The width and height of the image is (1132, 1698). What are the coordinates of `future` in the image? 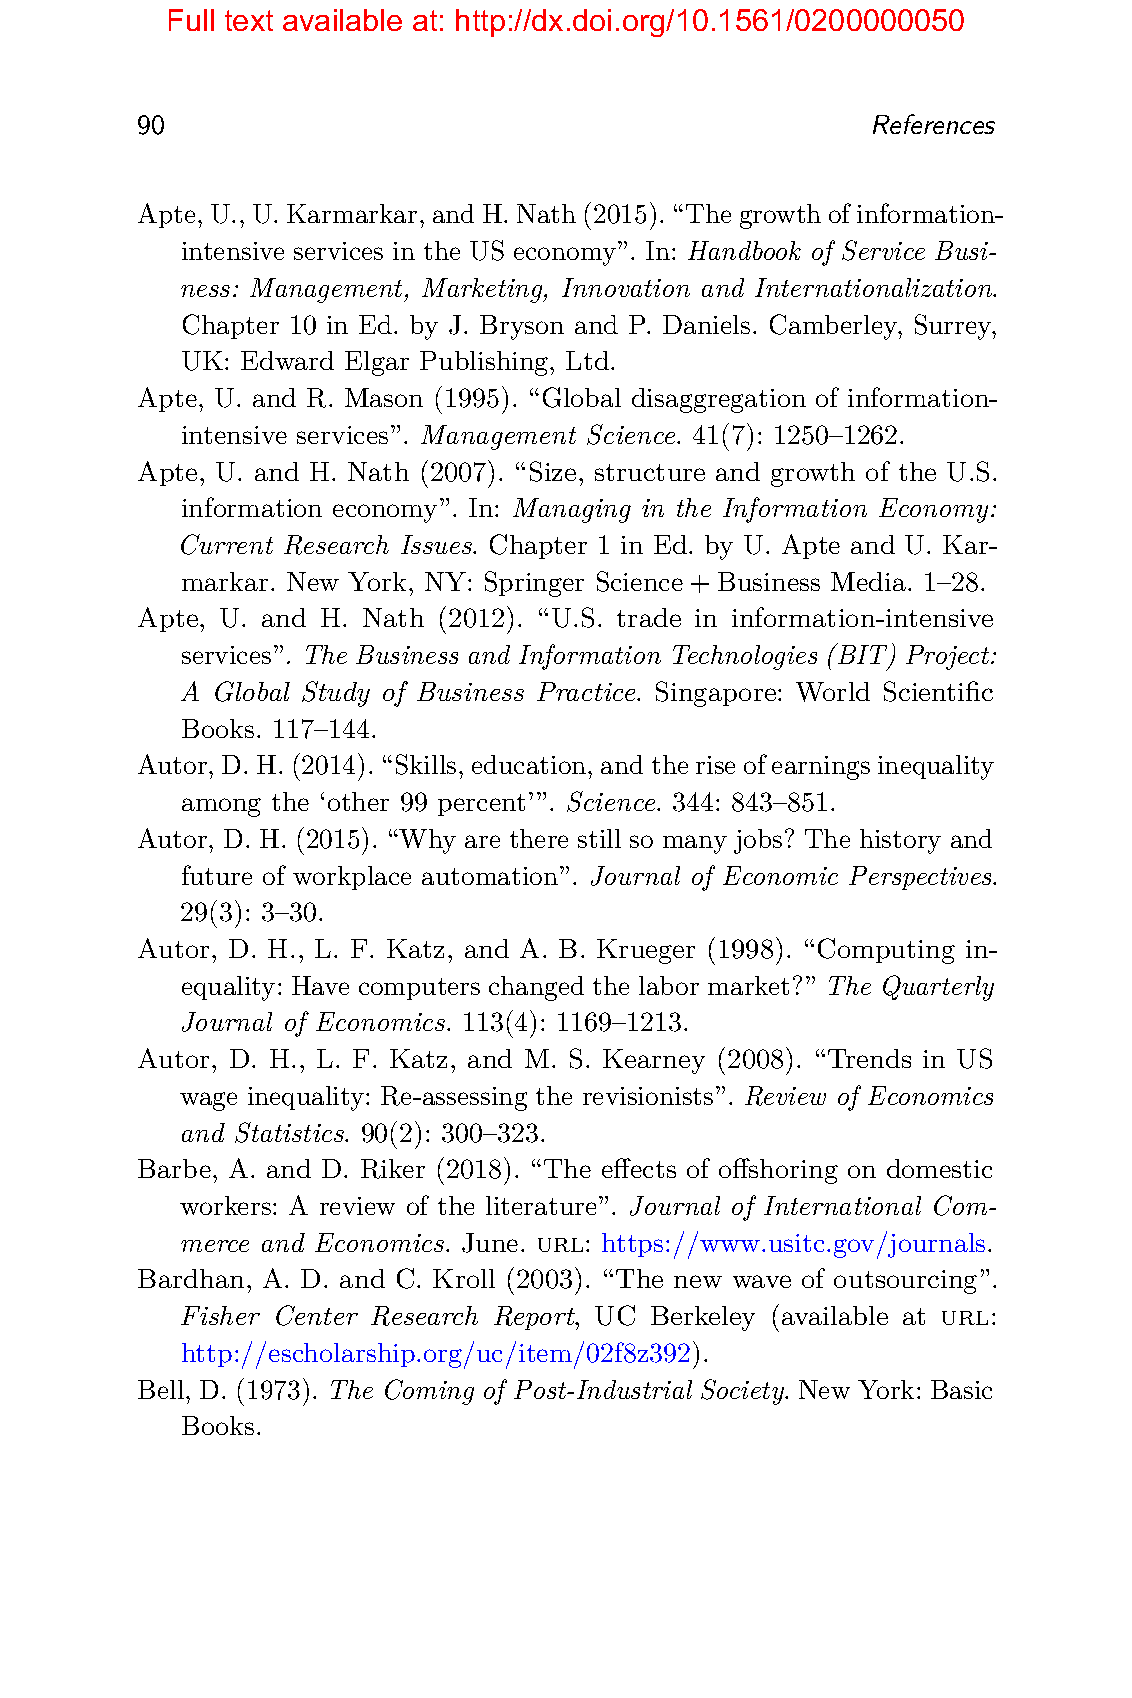 It's located at (217, 875).
